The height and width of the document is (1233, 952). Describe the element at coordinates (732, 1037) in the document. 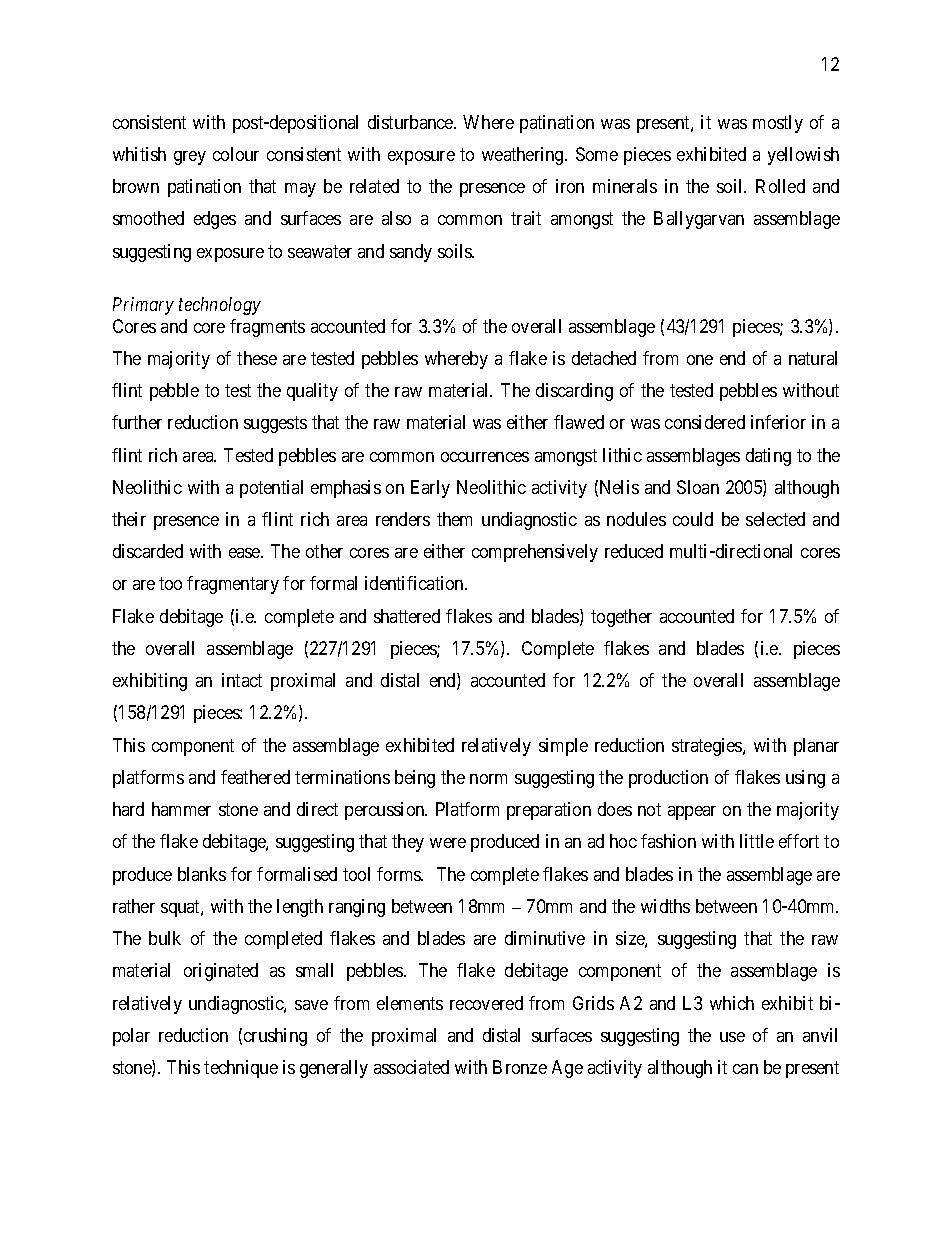

I see `use` at that location.
